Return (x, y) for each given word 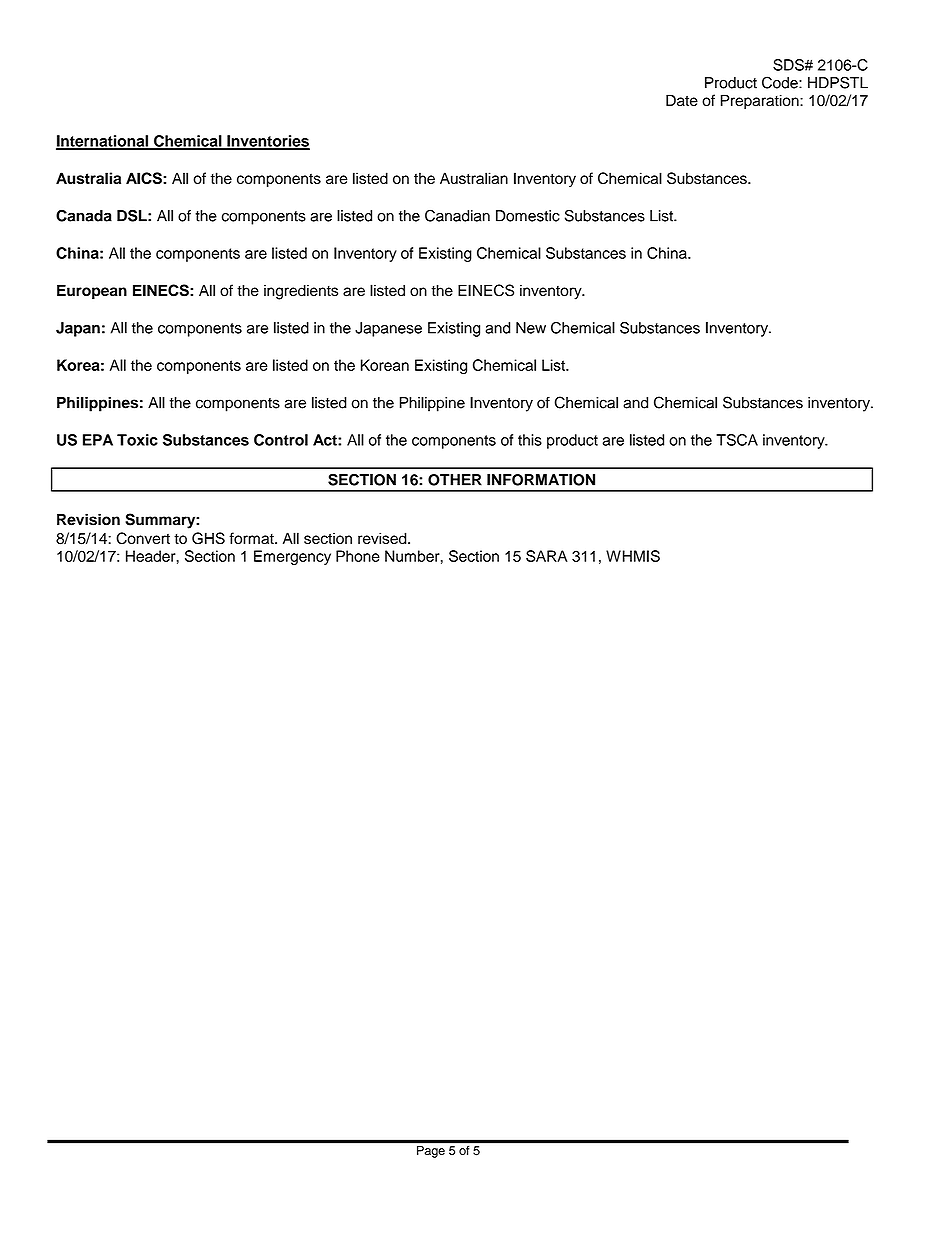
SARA (547, 556)
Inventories (267, 142)
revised (383, 538)
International (103, 142)
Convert (143, 538)
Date (682, 100)
